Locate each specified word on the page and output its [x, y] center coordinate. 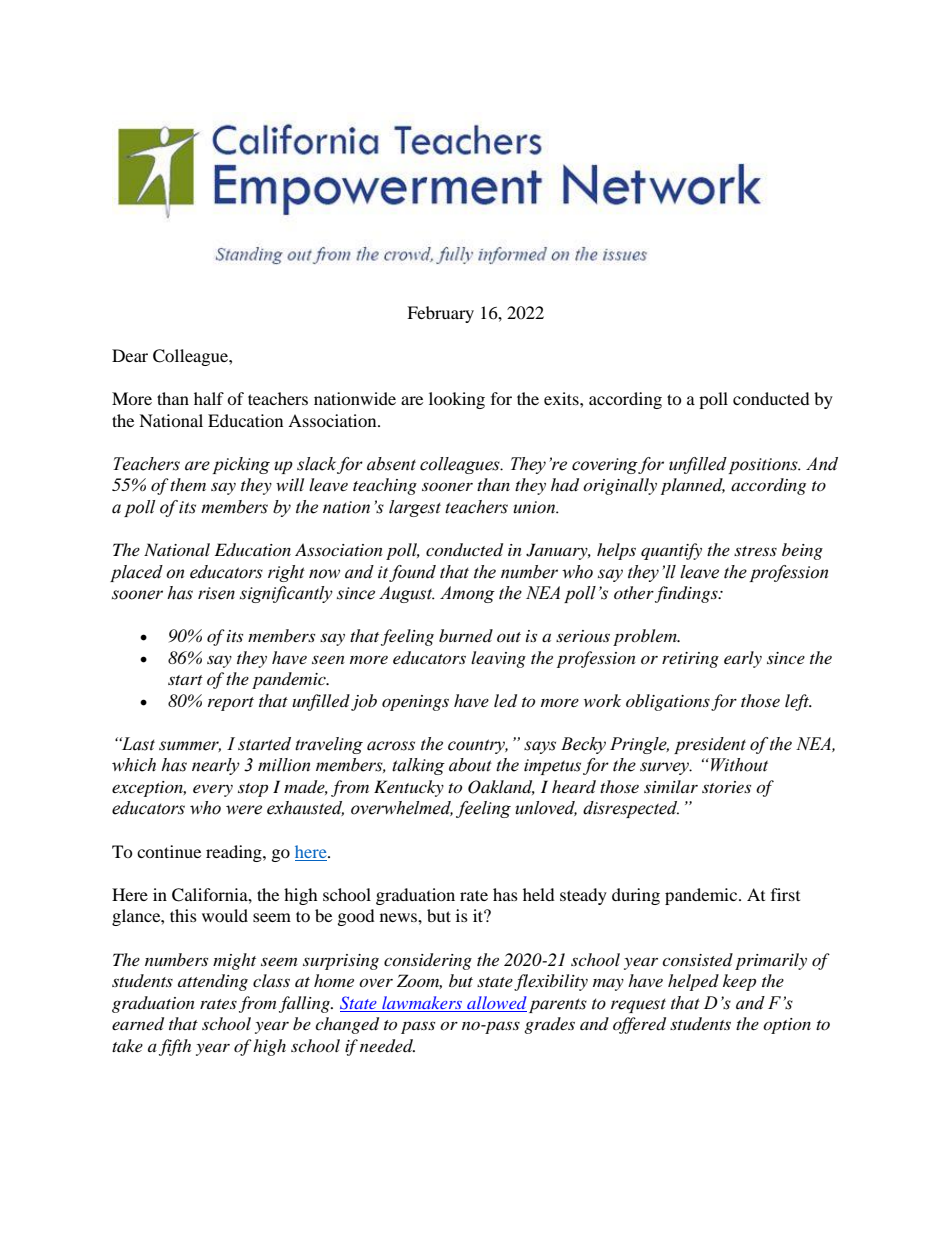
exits [562, 398]
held [539, 894]
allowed [497, 1002]
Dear [130, 355]
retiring [690, 660]
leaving [498, 659]
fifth [175, 1047]
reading [235, 853]
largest [415, 508]
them [188, 484]
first [785, 894]
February [440, 314]
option [787, 1026]
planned [693, 486]
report [231, 704]
